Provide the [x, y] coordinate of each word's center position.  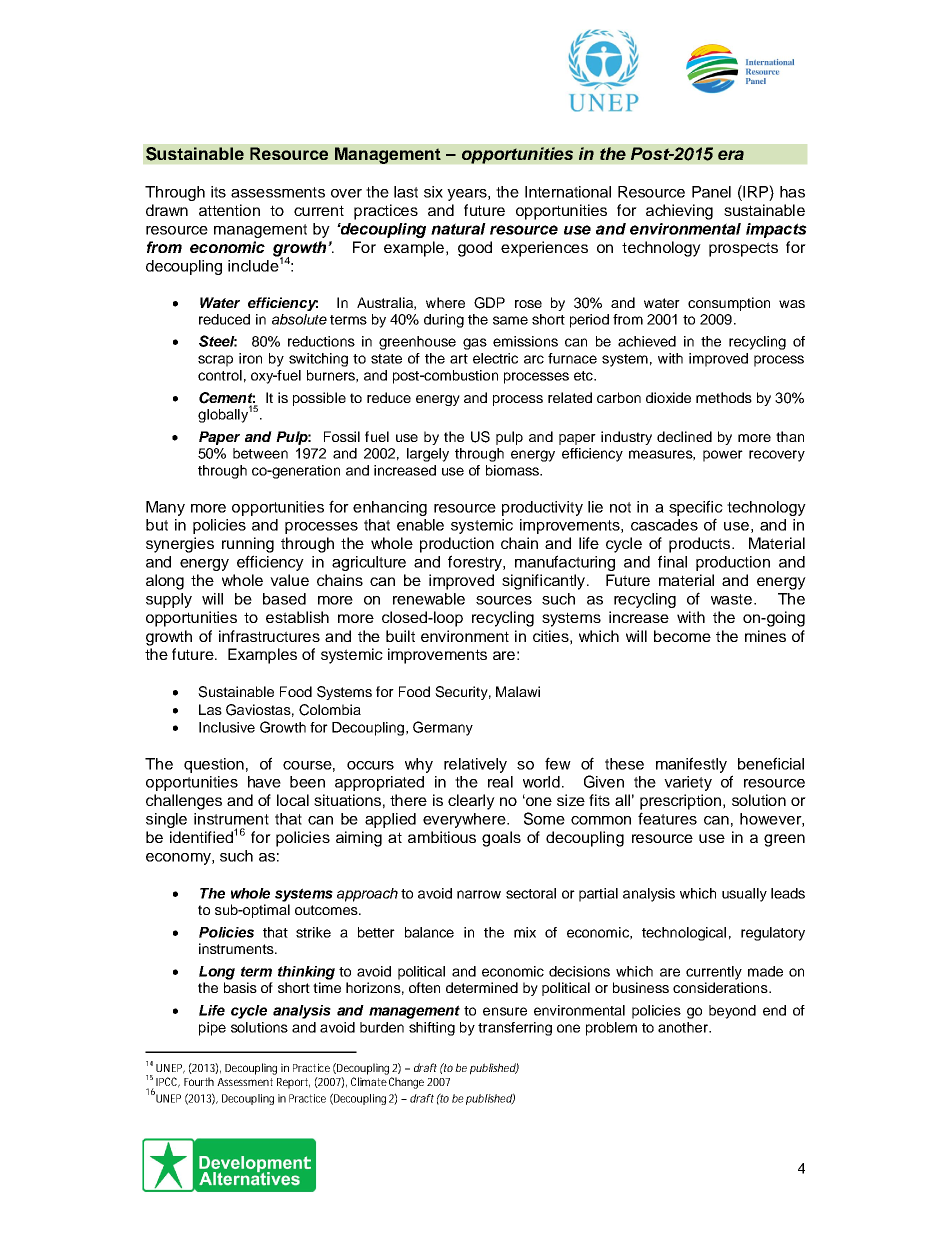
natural [458, 229]
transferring [515, 1029]
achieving [679, 212]
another [684, 1027]
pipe [212, 1029]
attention [229, 210]
